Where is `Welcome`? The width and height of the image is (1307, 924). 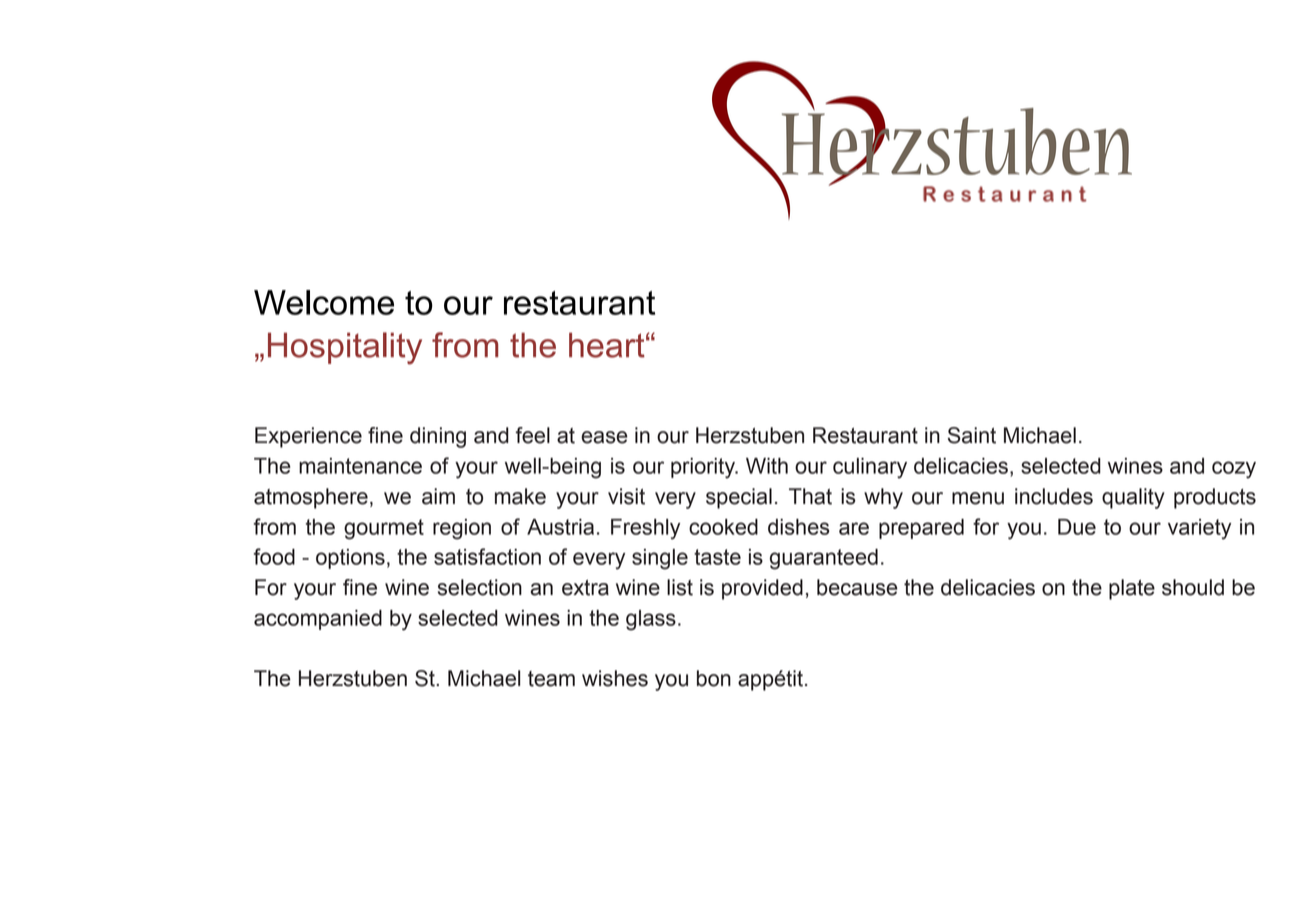 Welcome is located at coordinates (324, 302).
